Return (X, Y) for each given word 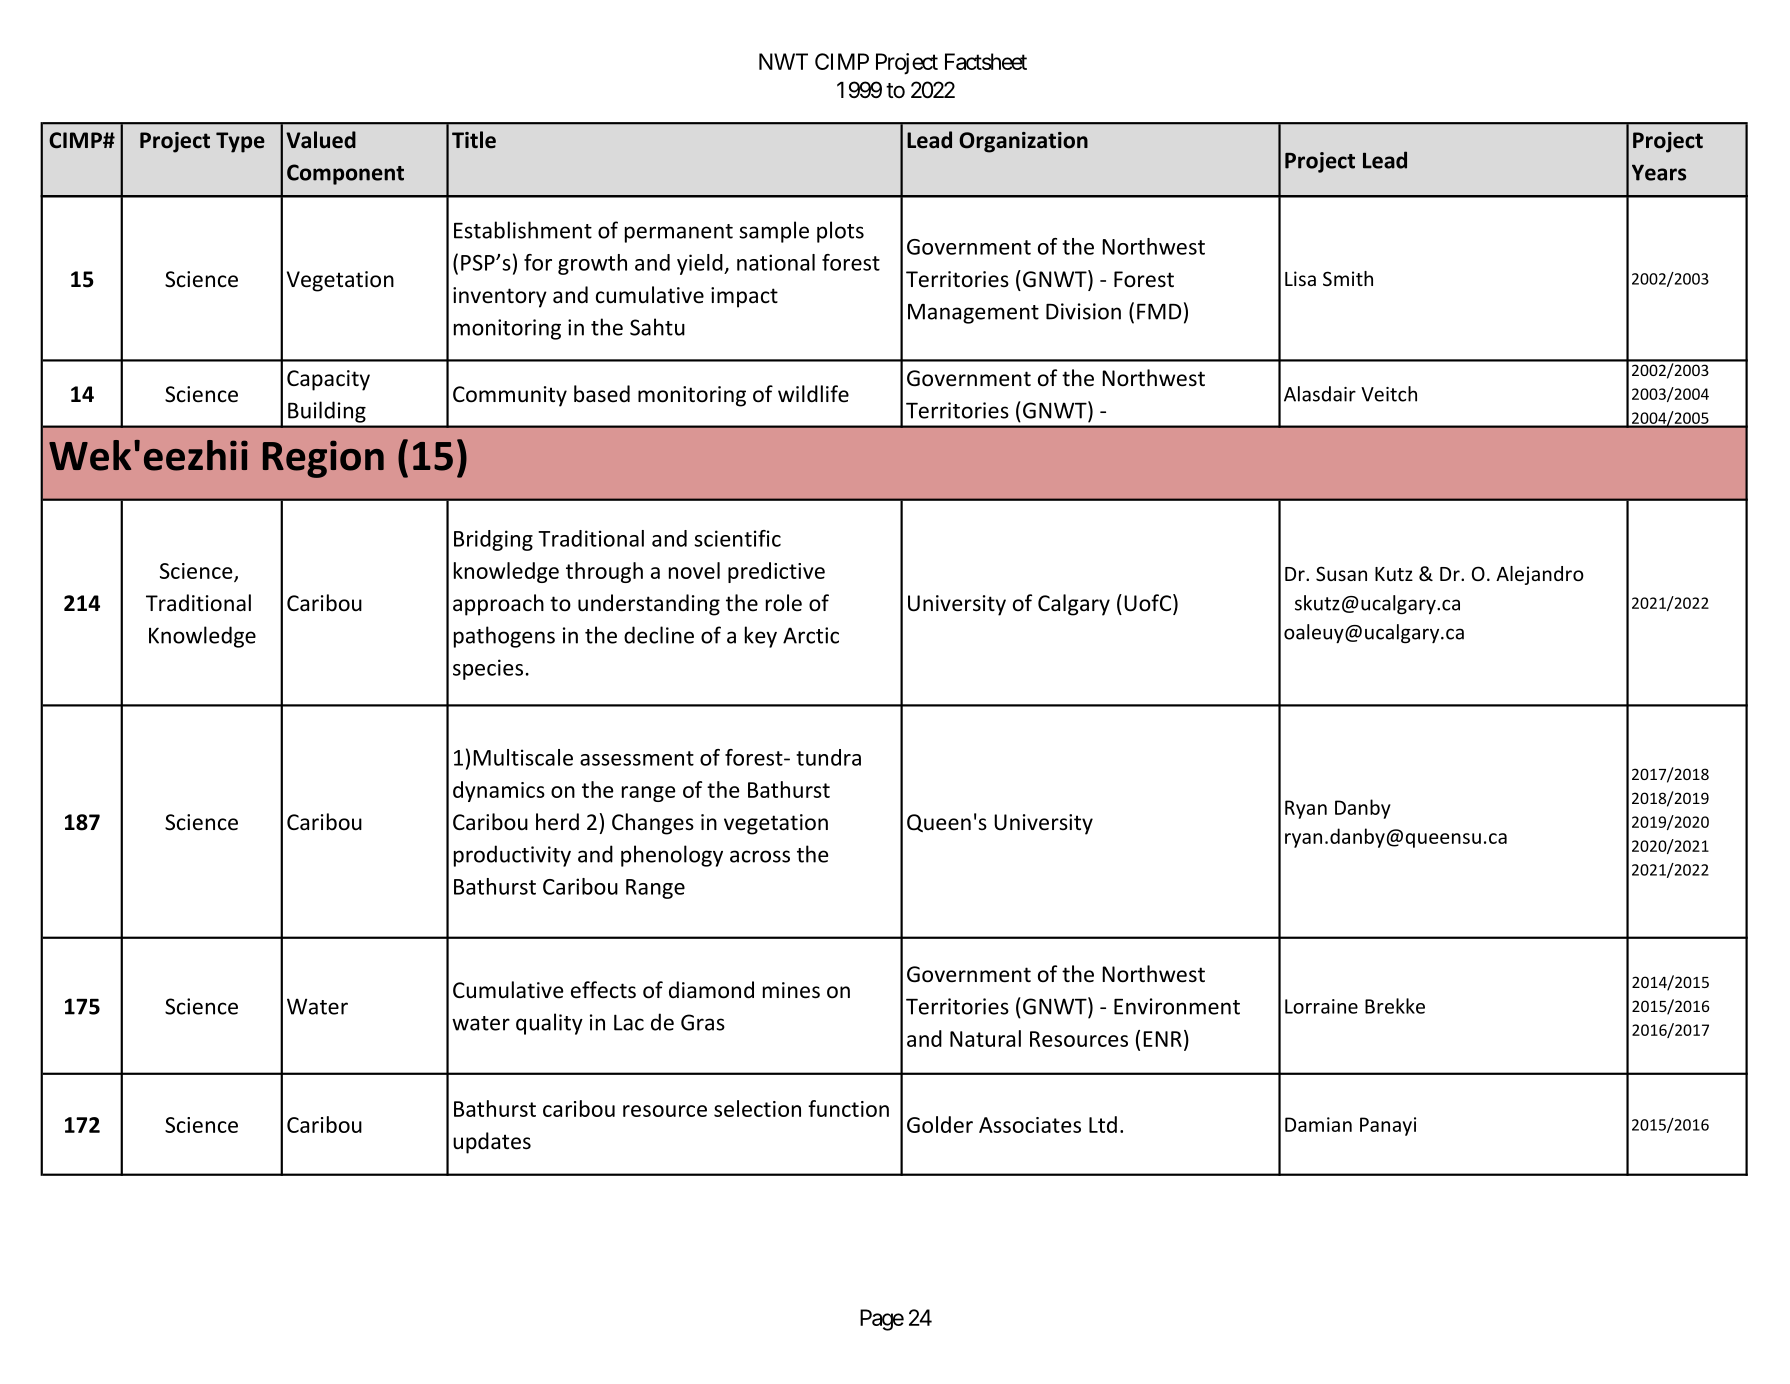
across (760, 856)
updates (492, 1143)
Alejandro (1540, 575)
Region (323, 459)
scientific (737, 538)
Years (1659, 172)
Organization (1023, 142)
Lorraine (1321, 1006)
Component (345, 174)
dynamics (499, 791)
